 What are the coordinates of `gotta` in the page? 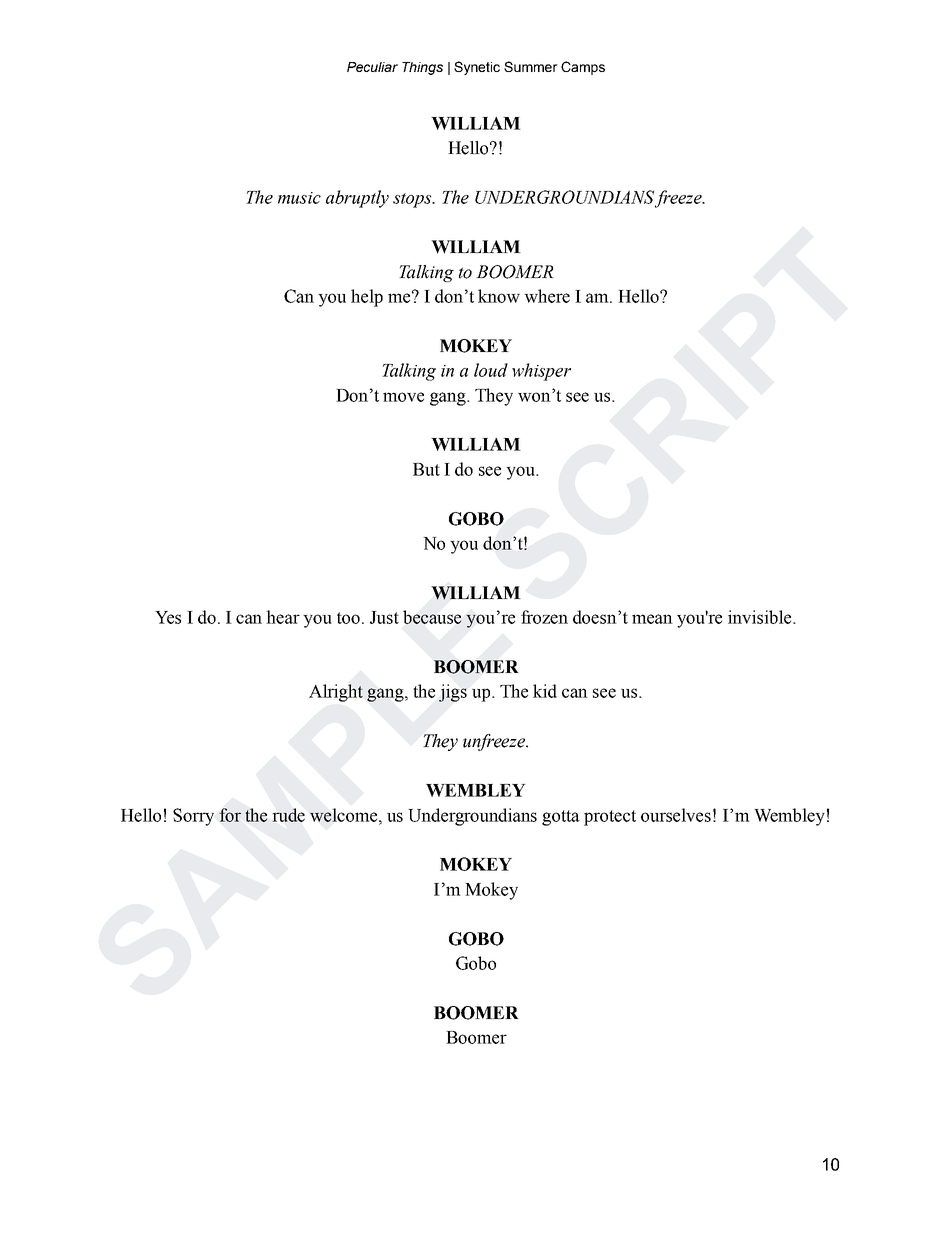 It's located at (561, 818).
